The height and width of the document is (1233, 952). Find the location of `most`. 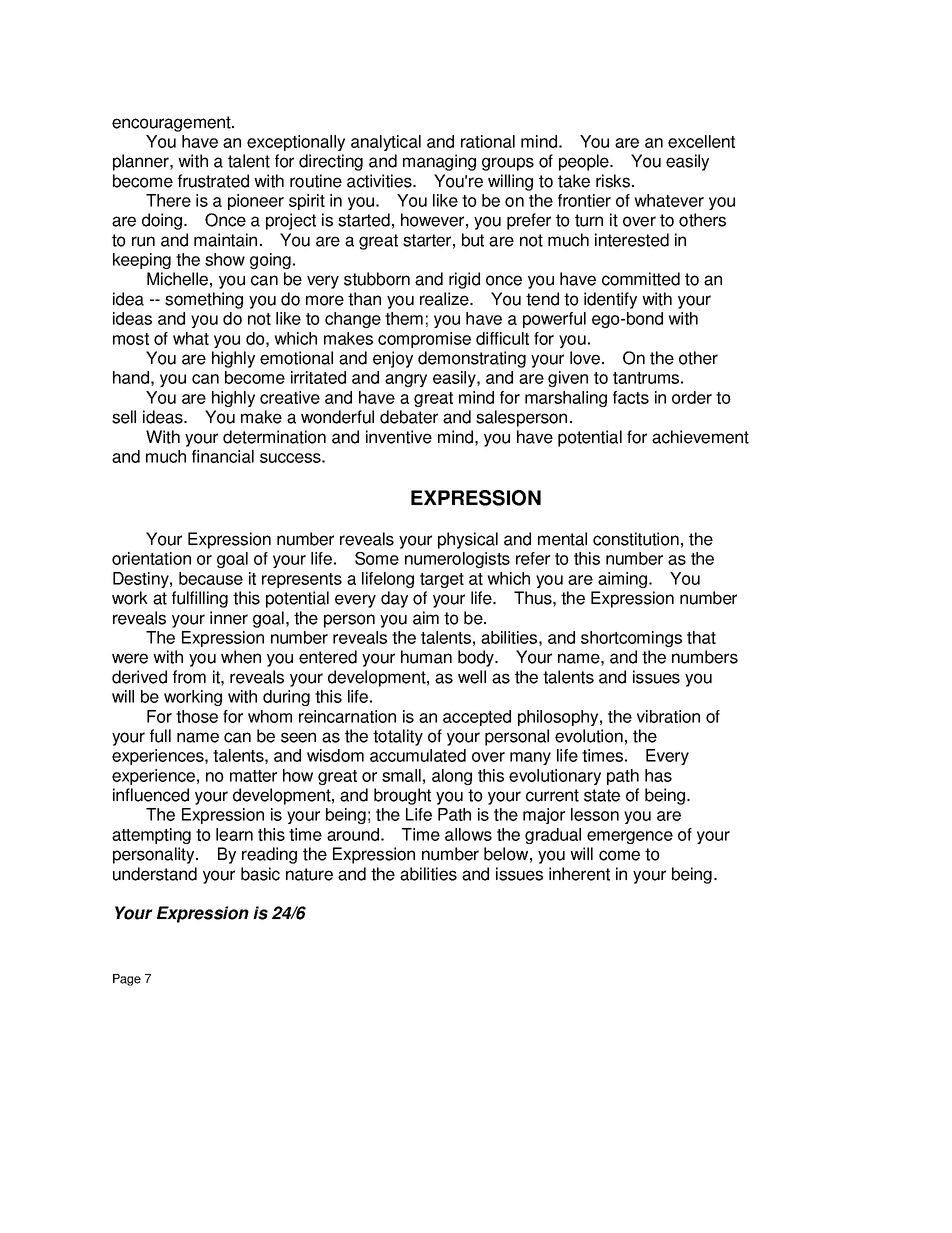

most is located at coordinates (131, 339).
